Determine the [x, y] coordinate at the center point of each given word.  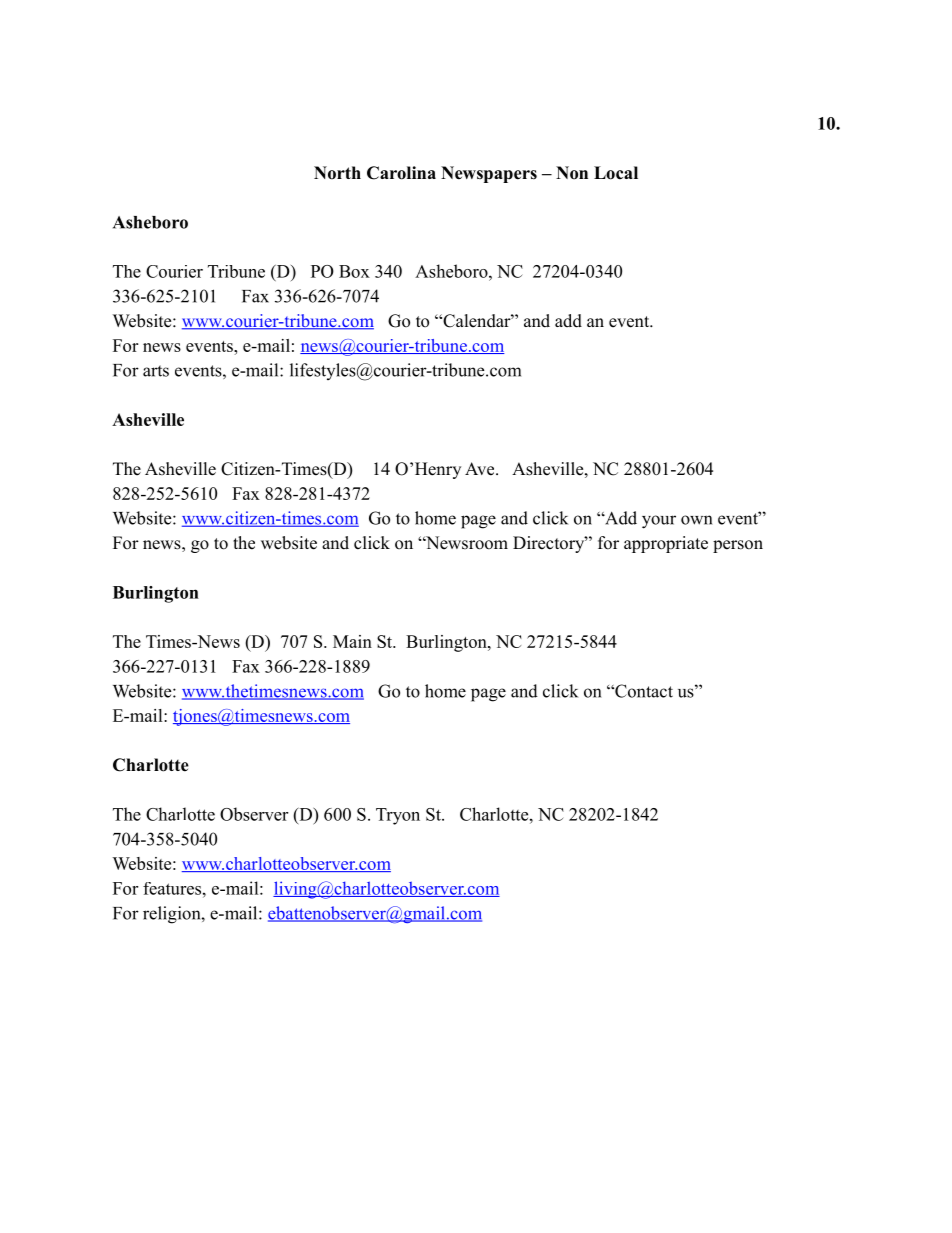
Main [352, 641]
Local [616, 173]
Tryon [398, 816]
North [337, 173]
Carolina [401, 173]
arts [156, 371]
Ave [481, 469]
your [659, 522]
